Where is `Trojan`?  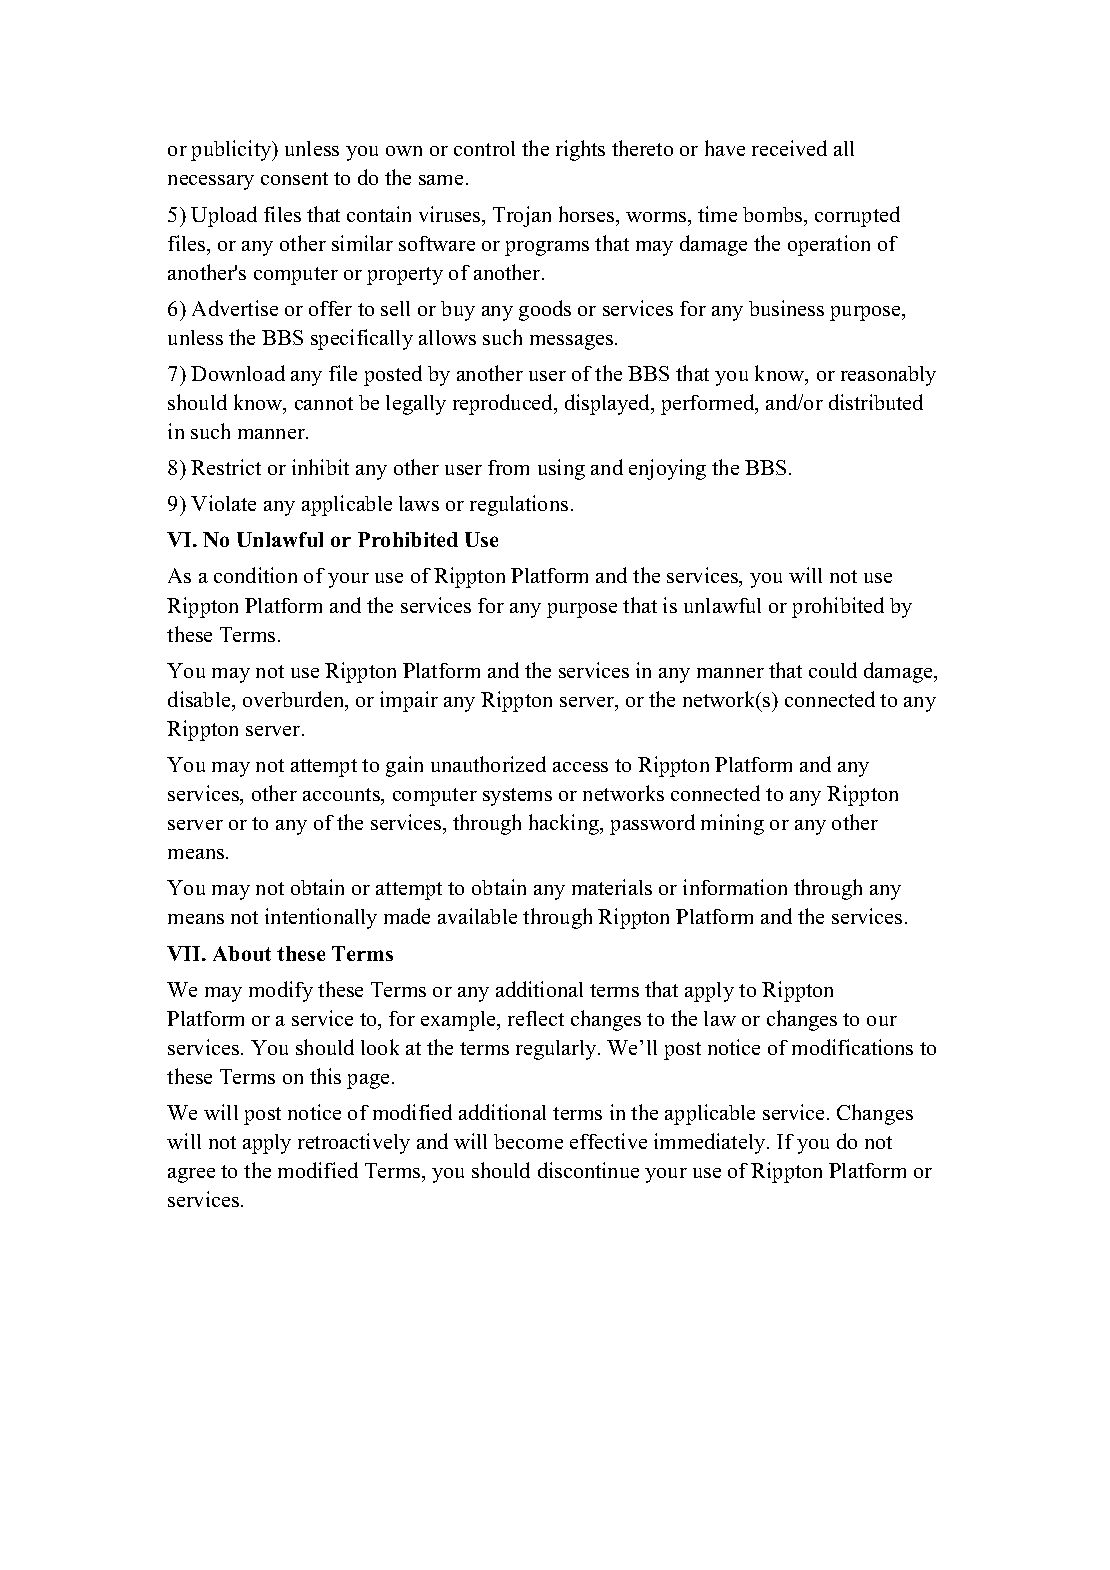
Trojan is located at coordinates (522, 216).
